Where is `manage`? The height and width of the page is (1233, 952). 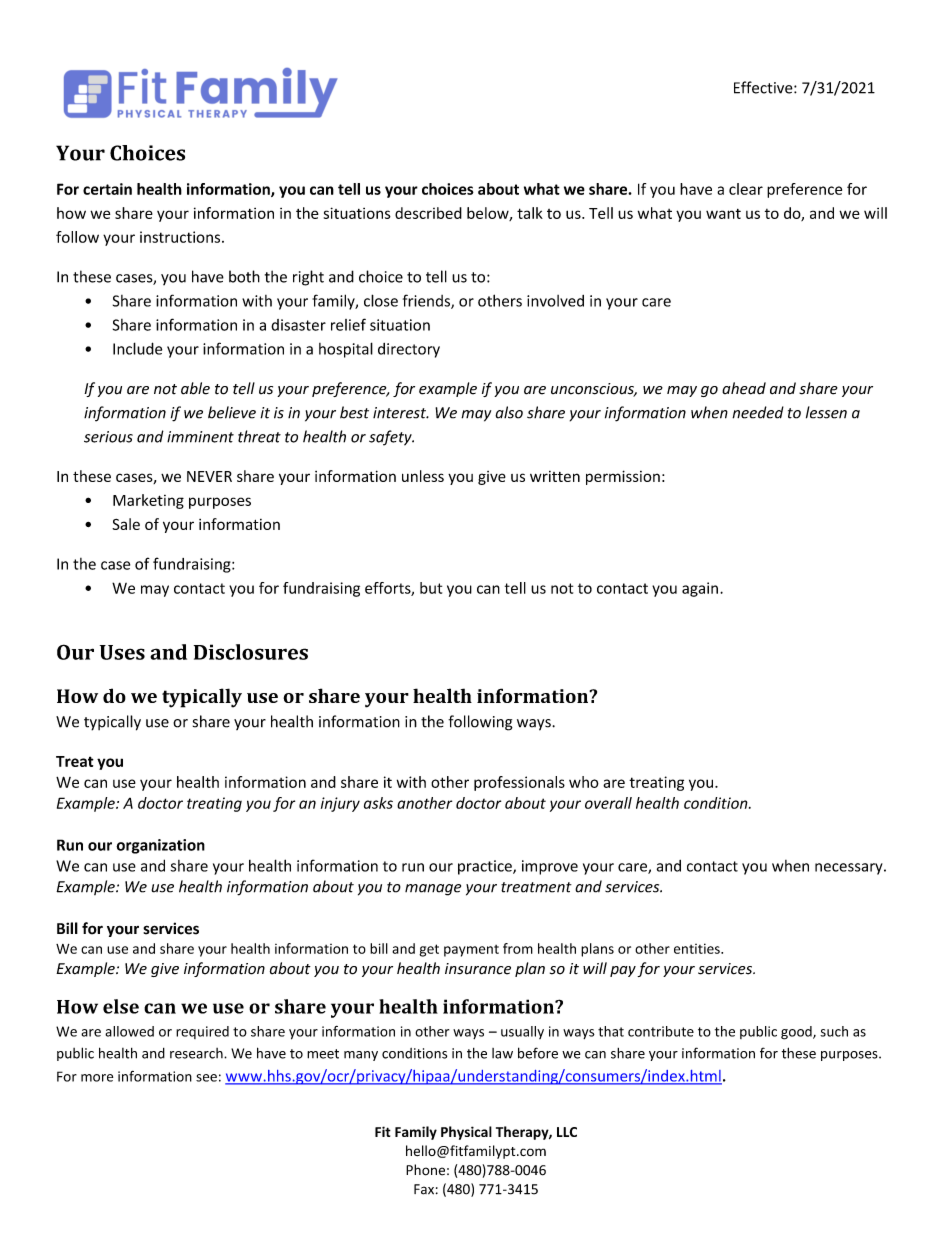 manage is located at coordinates (433, 890).
